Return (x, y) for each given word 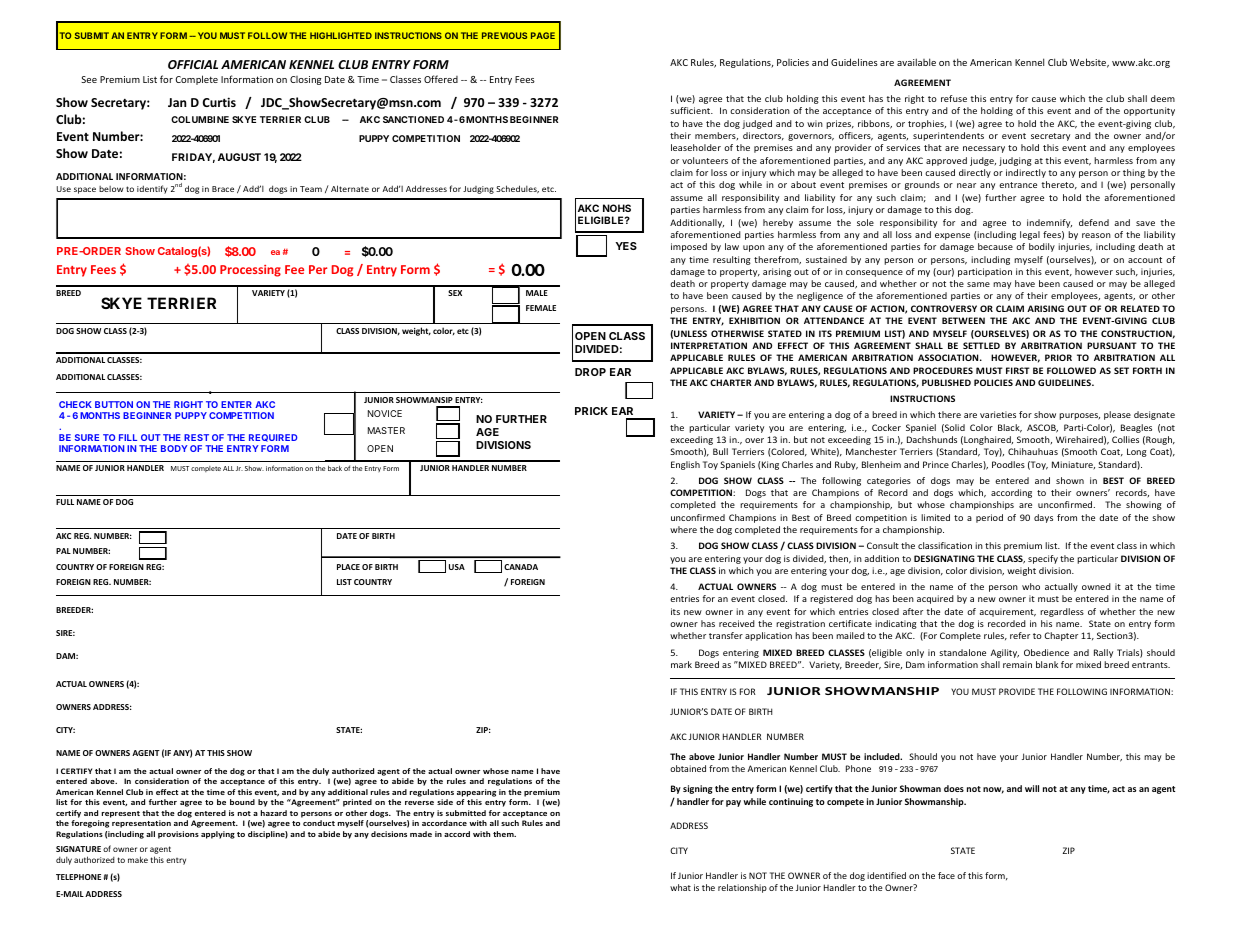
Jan (177, 102)
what (680, 887)
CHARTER (731, 382)
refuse (954, 98)
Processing (250, 271)
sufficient (691, 110)
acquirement (1007, 612)
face (946, 875)
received (737, 623)
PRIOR (1058, 357)
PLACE (348, 567)
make (138, 859)
